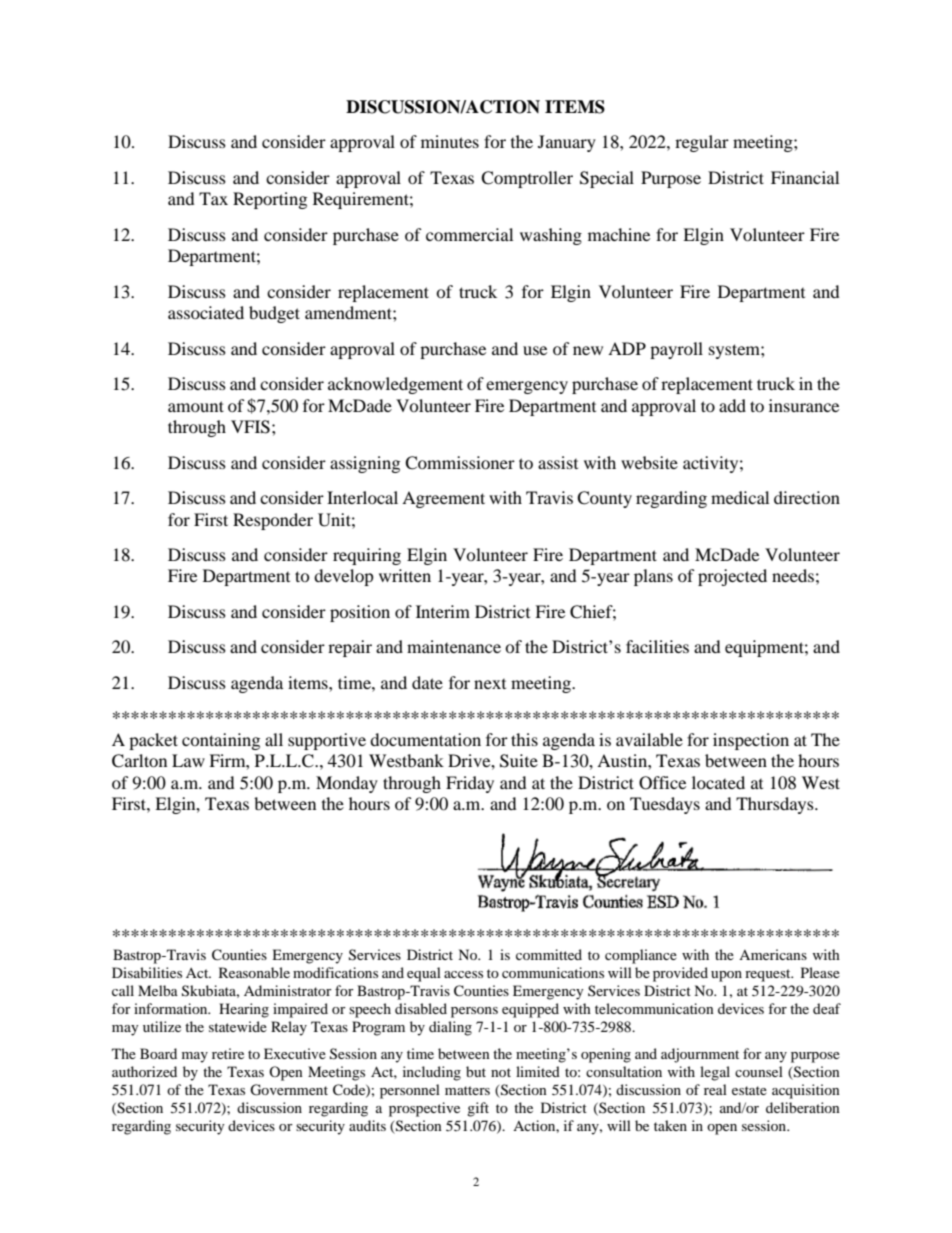  Describe the element at coordinates (221, 741) in the screenshot. I see `containing` at that location.
